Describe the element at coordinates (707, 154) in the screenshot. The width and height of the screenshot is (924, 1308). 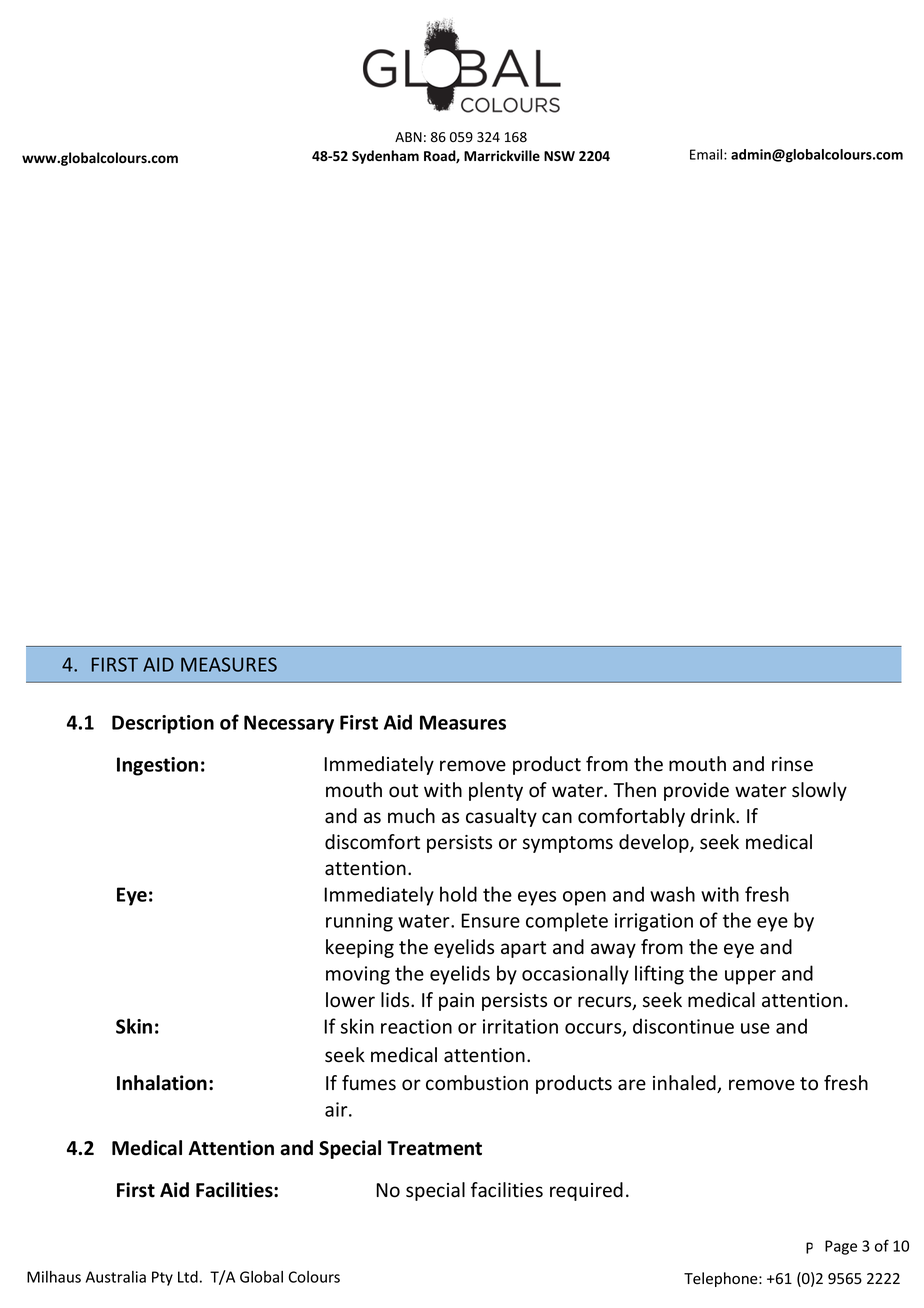
I see `Email` at that location.
